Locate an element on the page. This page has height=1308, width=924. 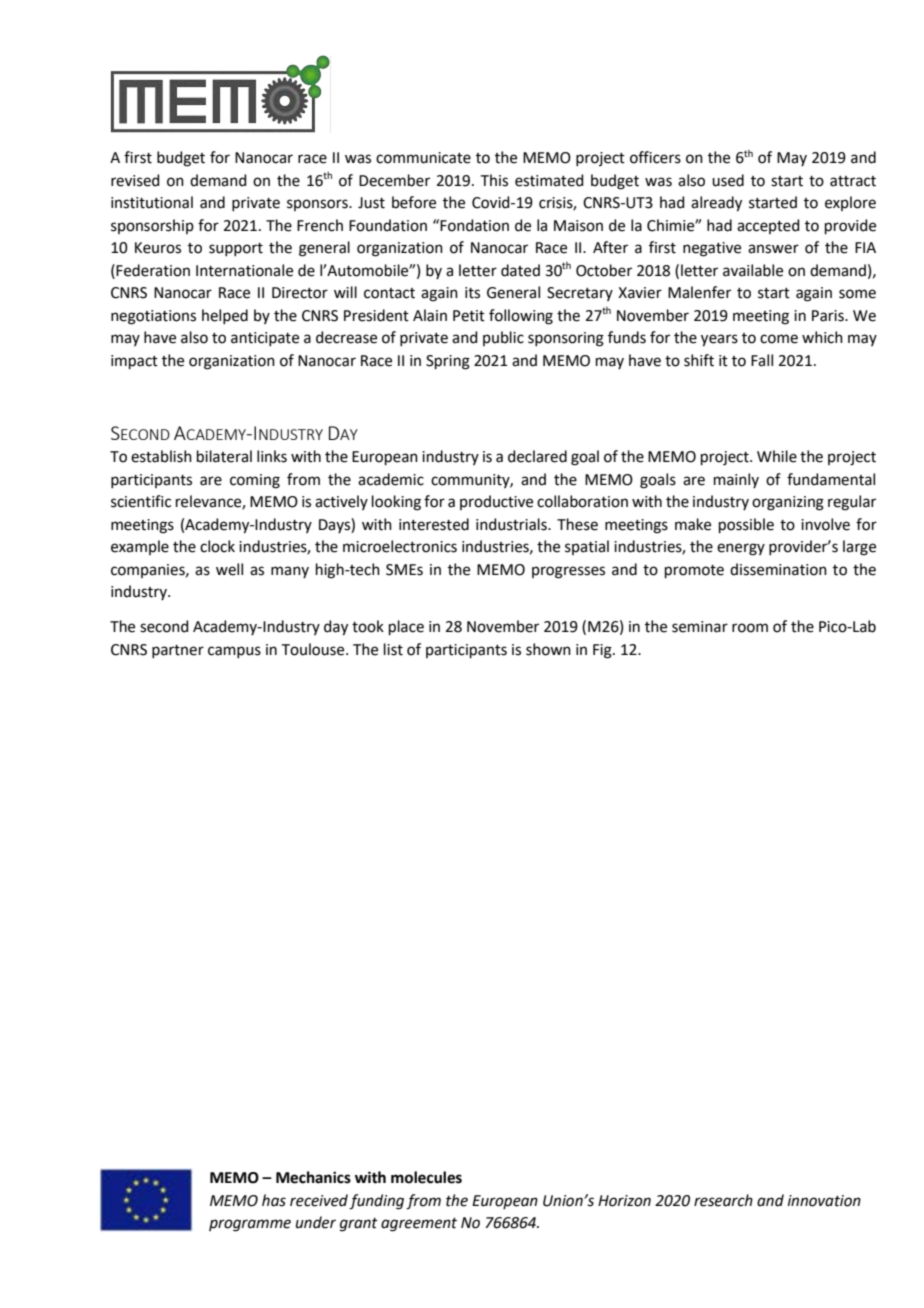
campus is located at coordinates (234, 652).
